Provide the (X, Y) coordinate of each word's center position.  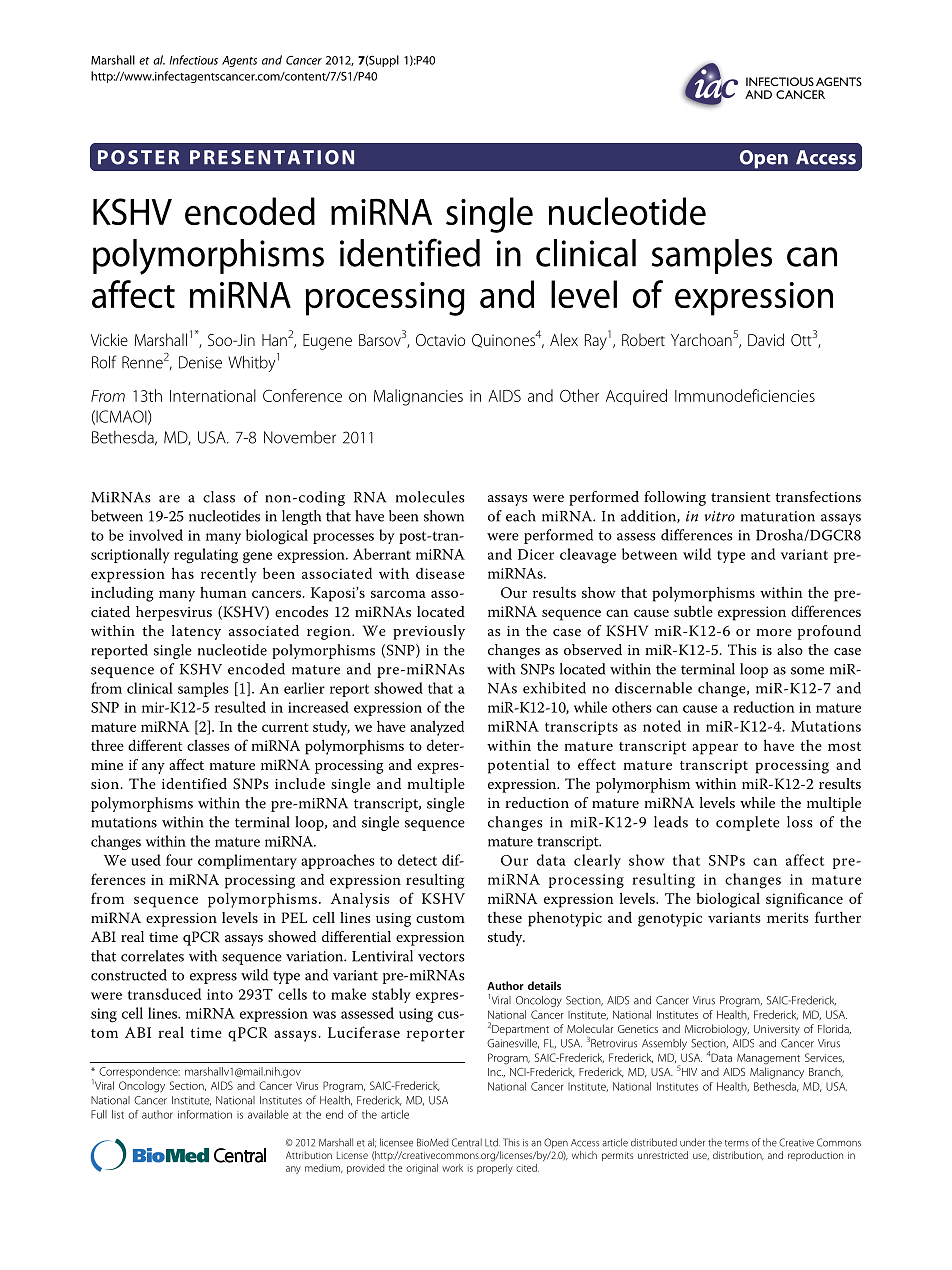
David (766, 339)
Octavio (440, 340)
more (774, 632)
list (118, 1114)
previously (429, 632)
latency (196, 632)
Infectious (194, 60)
